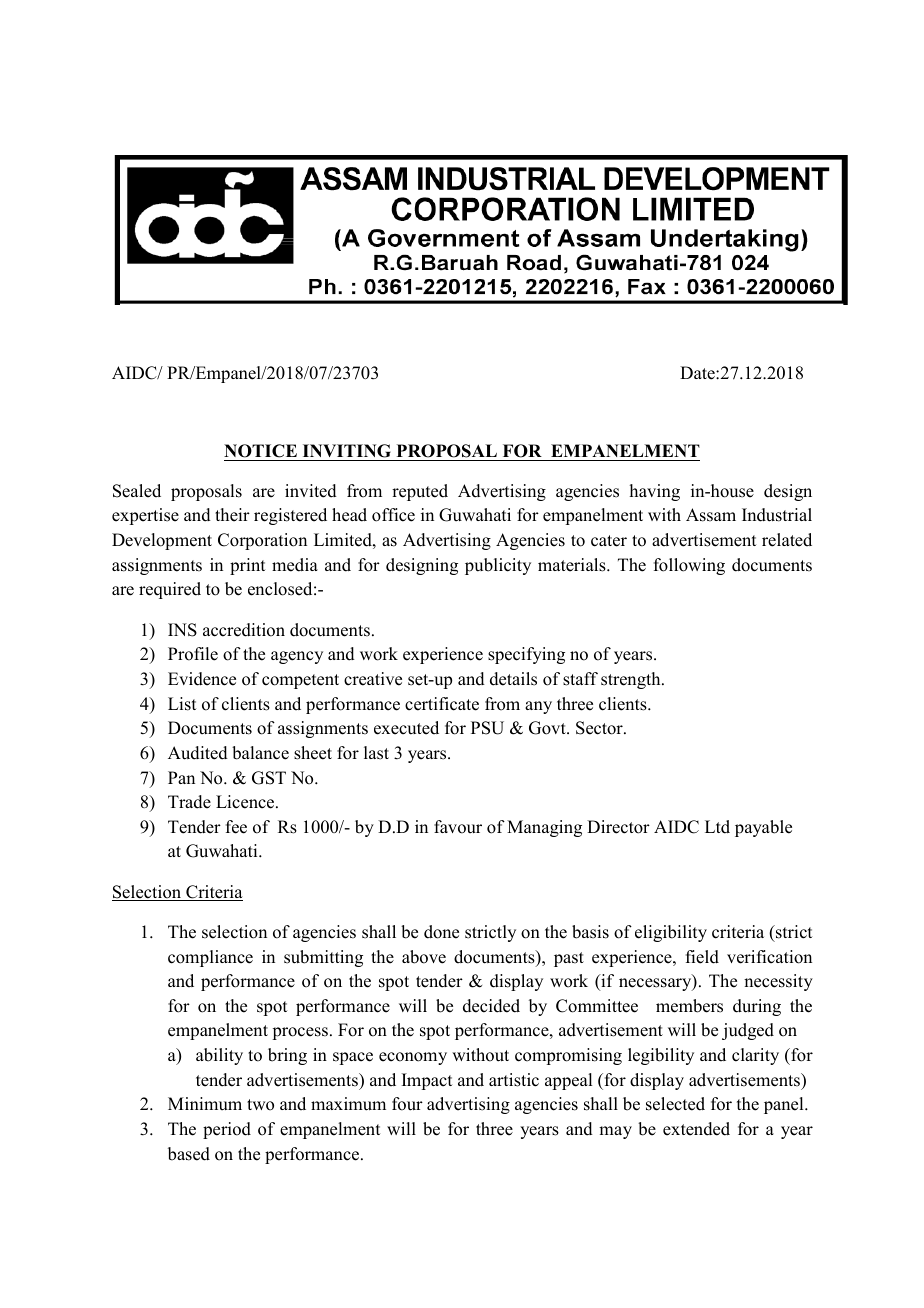 Image resolution: width=924 pixels, height=1308 pixels. What do you see at coordinates (420, 492) in the screenshot?
I see `reputed` at bounding box center [420, 492].
